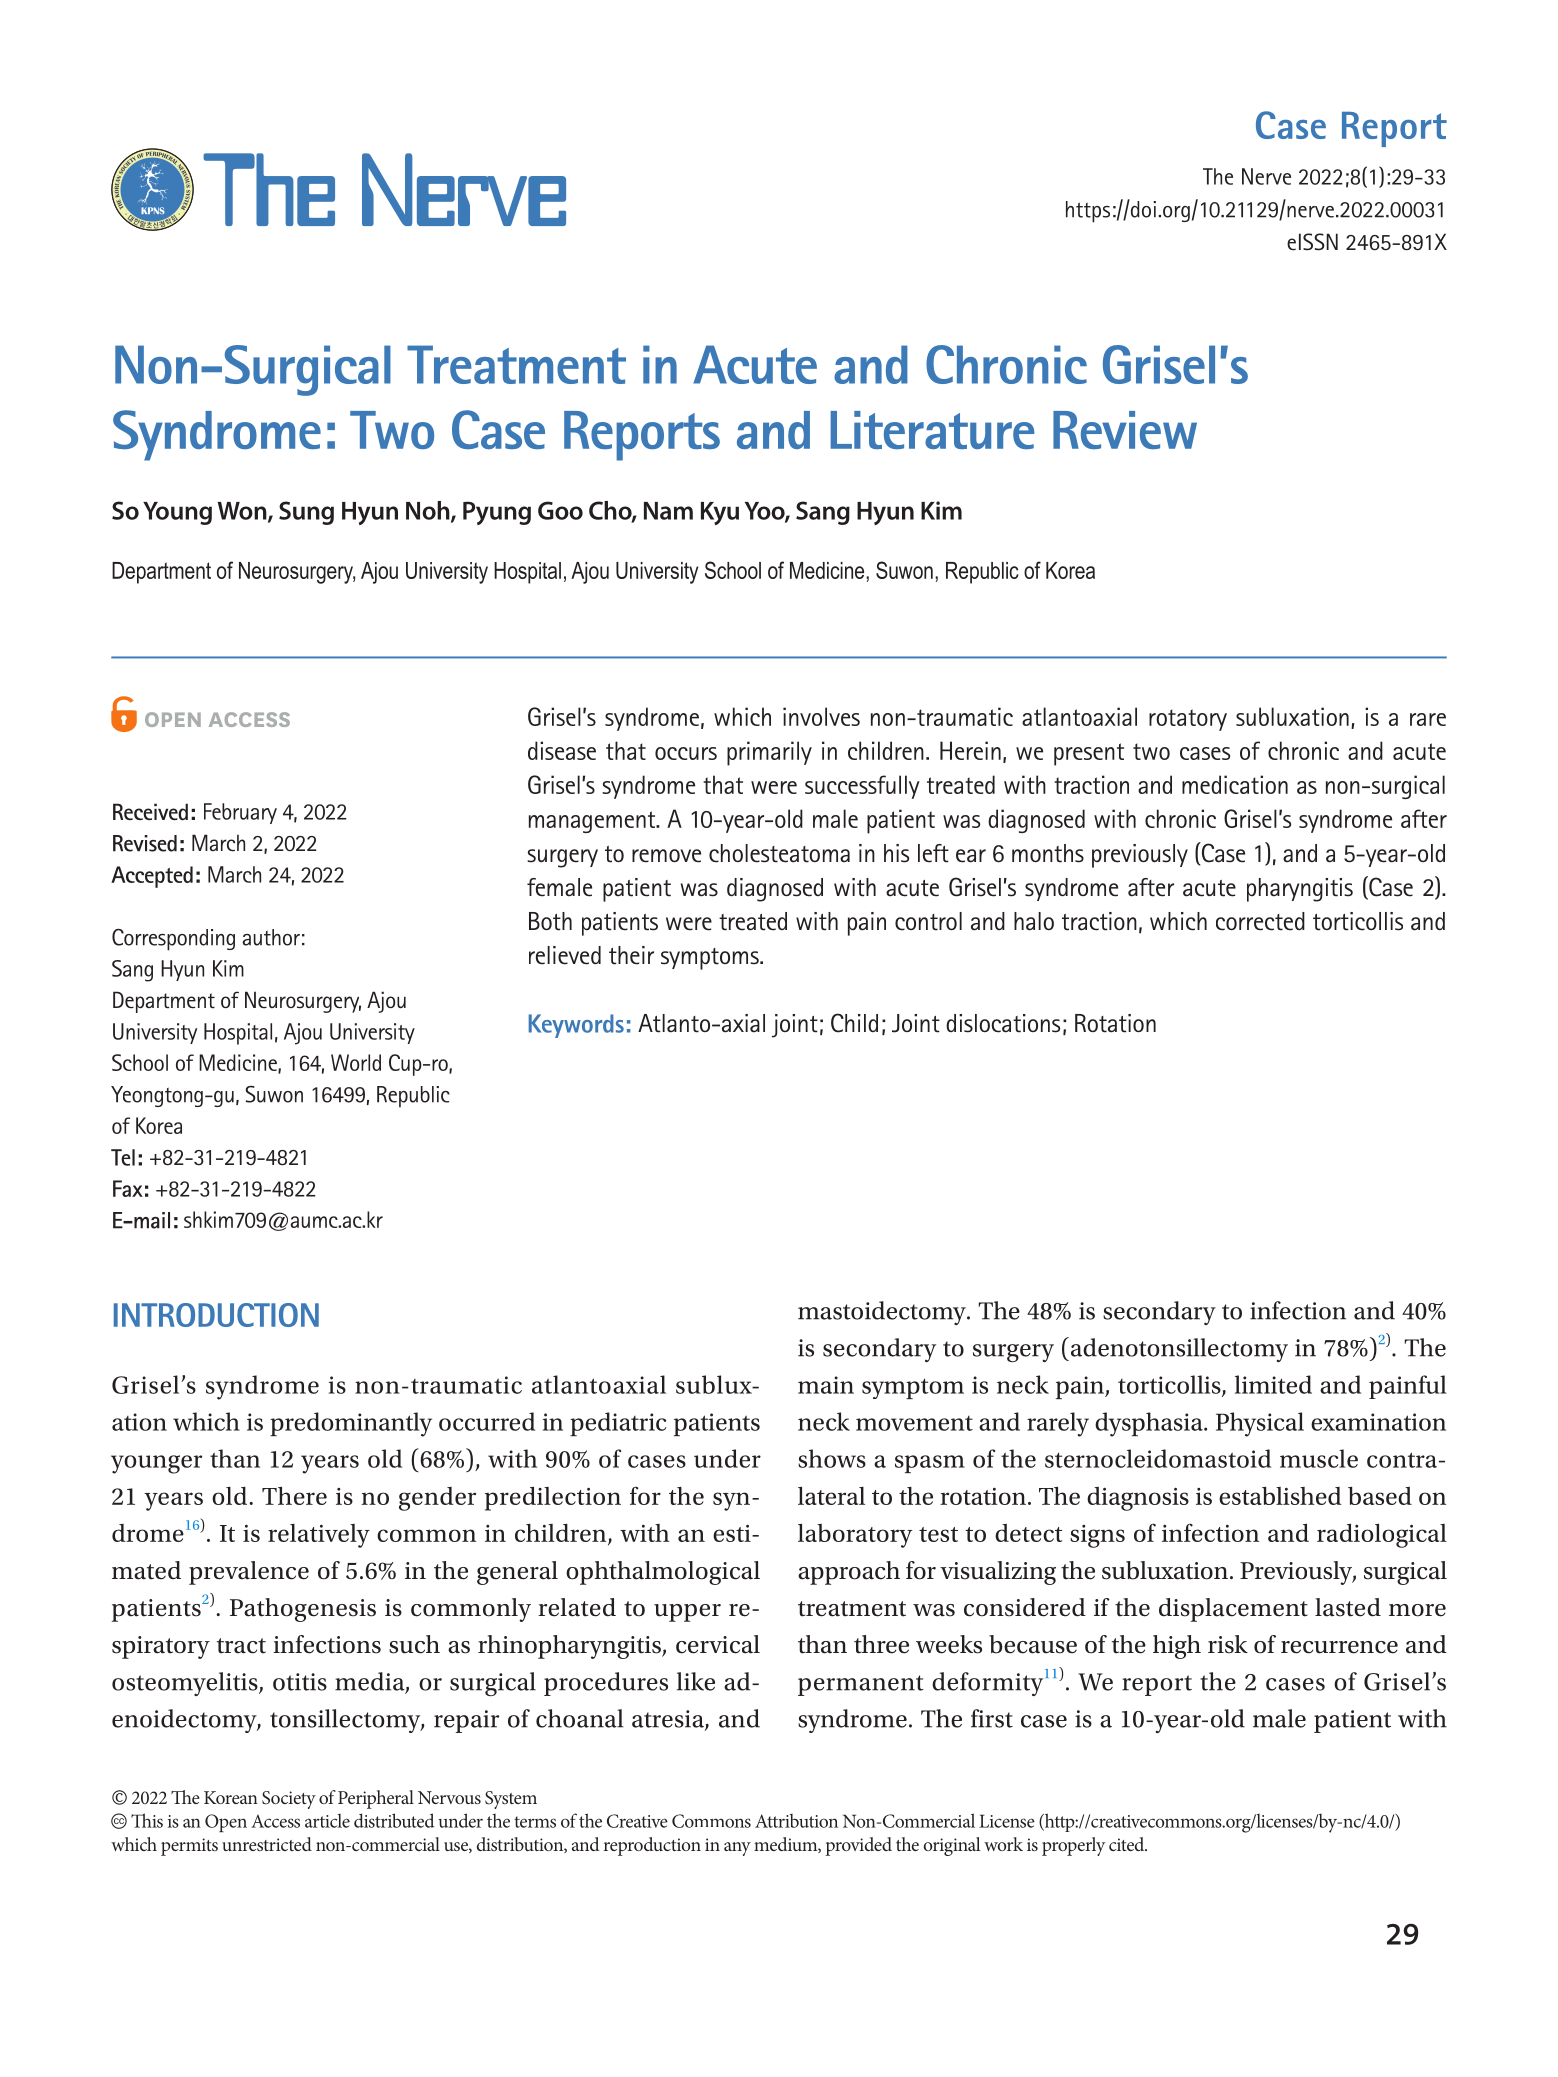 This screenshot has height=2077, width=1558. I want to click on Society, so click(289, 1800).
